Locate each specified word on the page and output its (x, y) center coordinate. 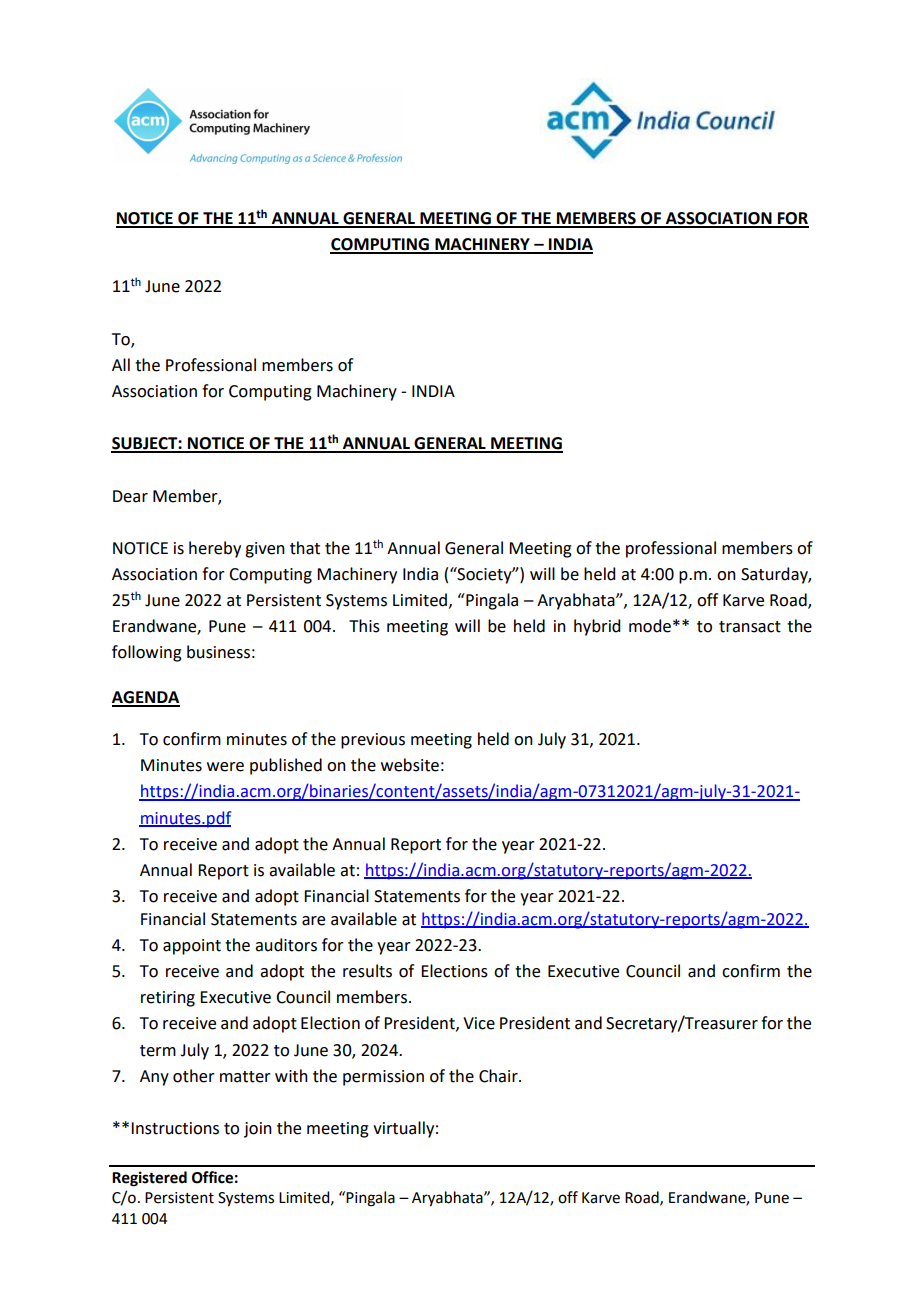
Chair (499, 1076)
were (225, 767)
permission (383, 1078)
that (305, 548)
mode (650, 626)
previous (373, 741)
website (410, 765)
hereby (215, 549)
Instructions (175, 1128)
